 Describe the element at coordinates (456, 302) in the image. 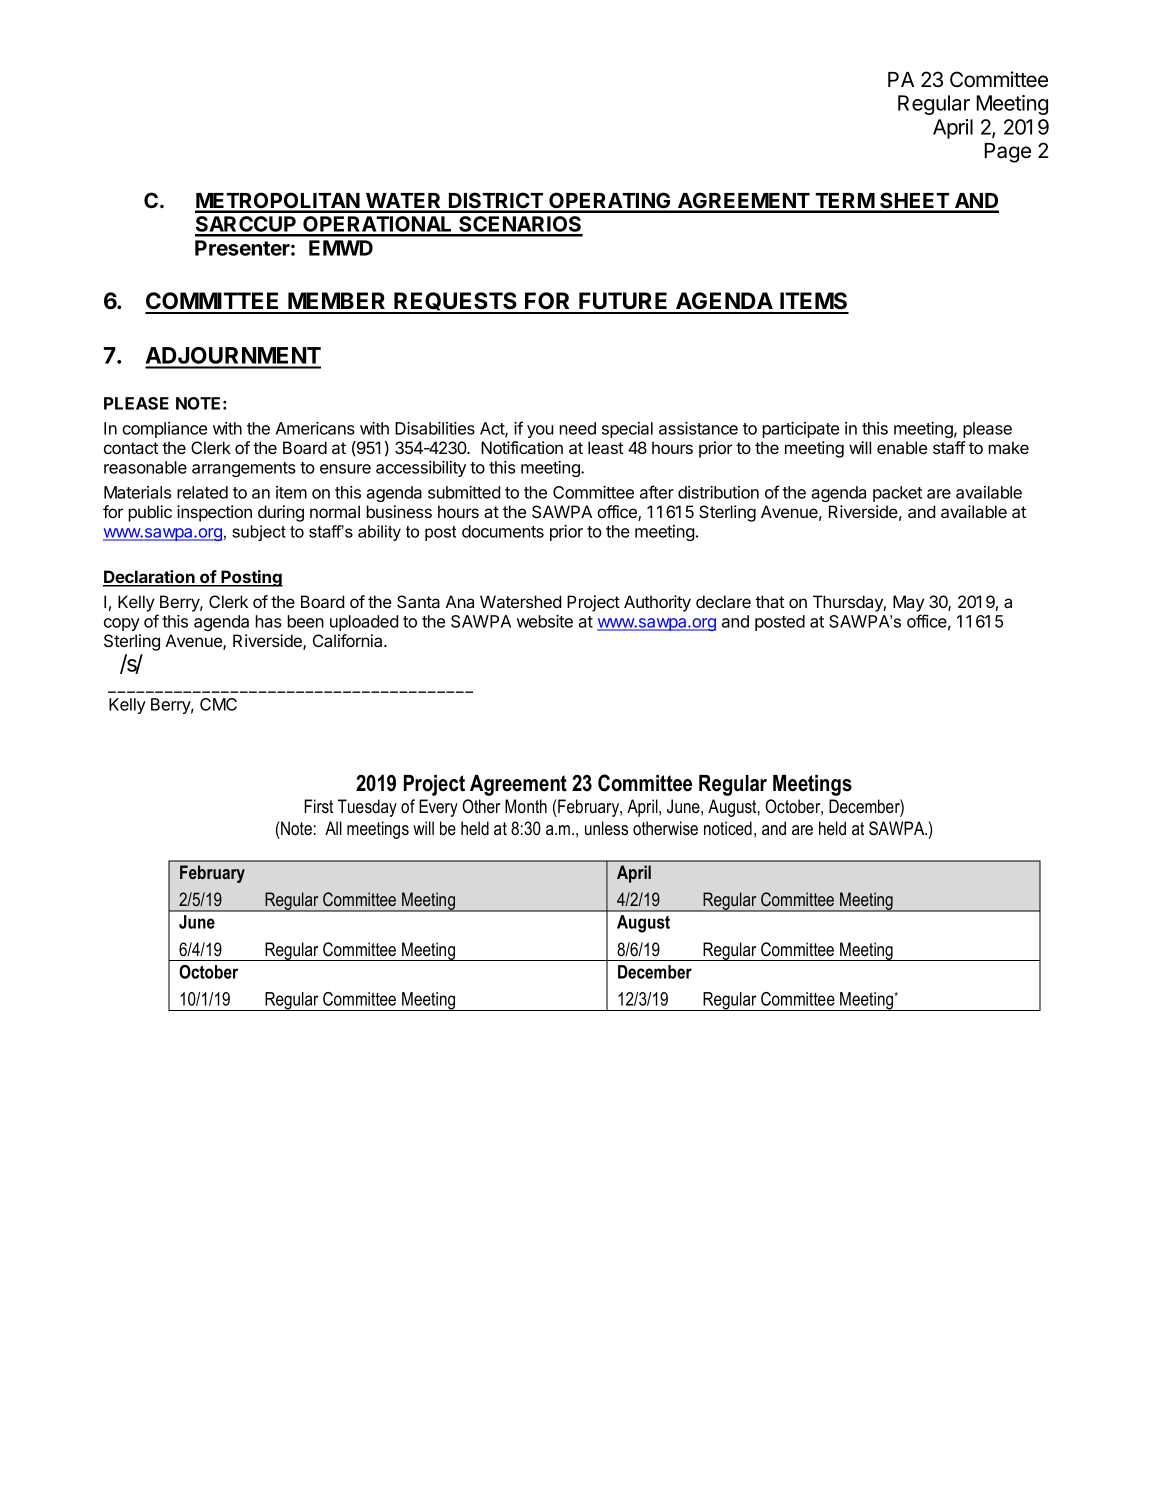

I see `REQUESTS` at that location.
